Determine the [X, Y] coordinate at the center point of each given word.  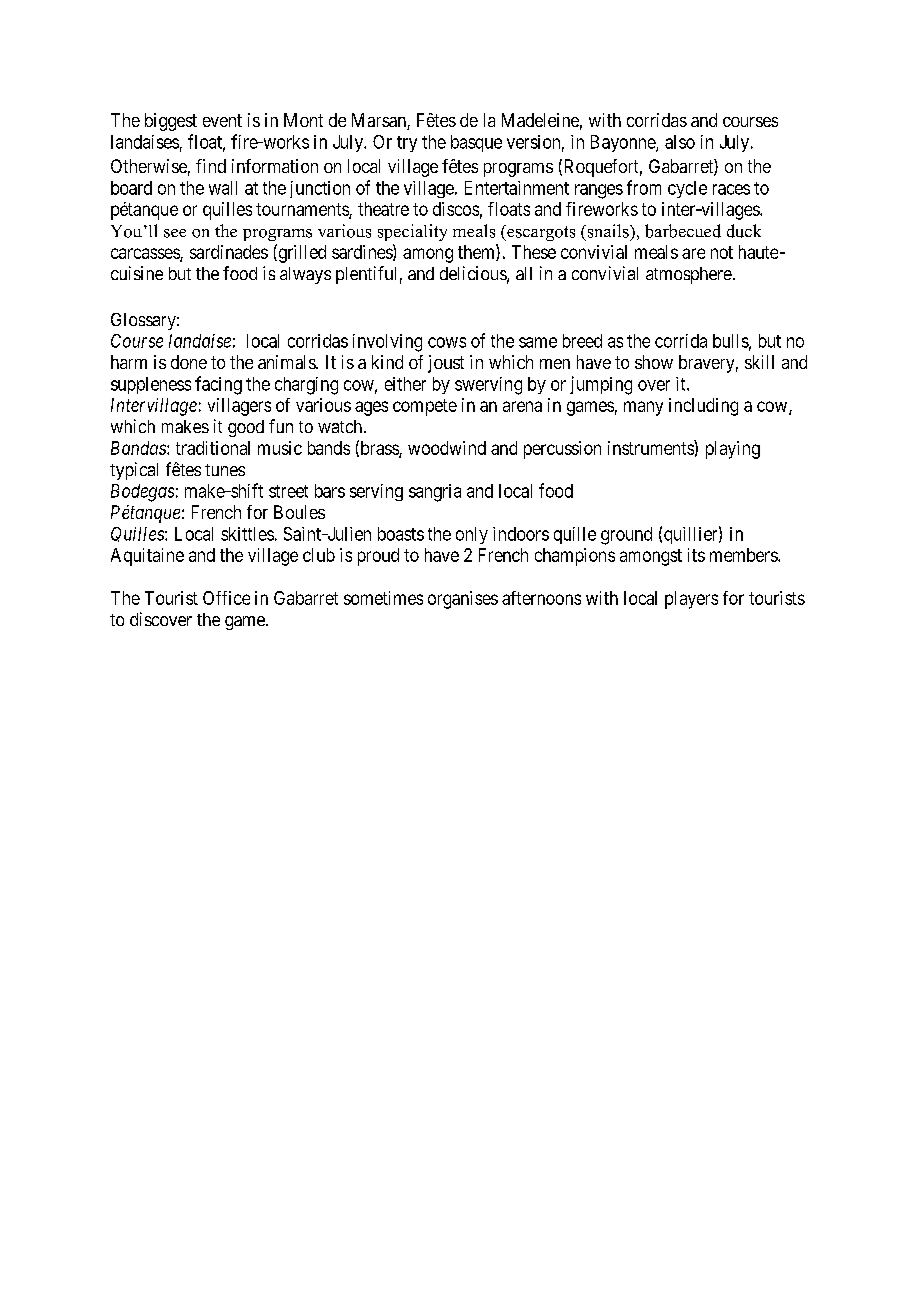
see [175, 233]
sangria [435, 493]
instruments [651, 447]
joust [446, 364]
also [680, 142]
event [222, 120]
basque [476, 143]
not [722, 252]
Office [226, 598]
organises [463, 600]
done [189, 362]
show [654, 362]
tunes [225, 470]
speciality [412, 232]
